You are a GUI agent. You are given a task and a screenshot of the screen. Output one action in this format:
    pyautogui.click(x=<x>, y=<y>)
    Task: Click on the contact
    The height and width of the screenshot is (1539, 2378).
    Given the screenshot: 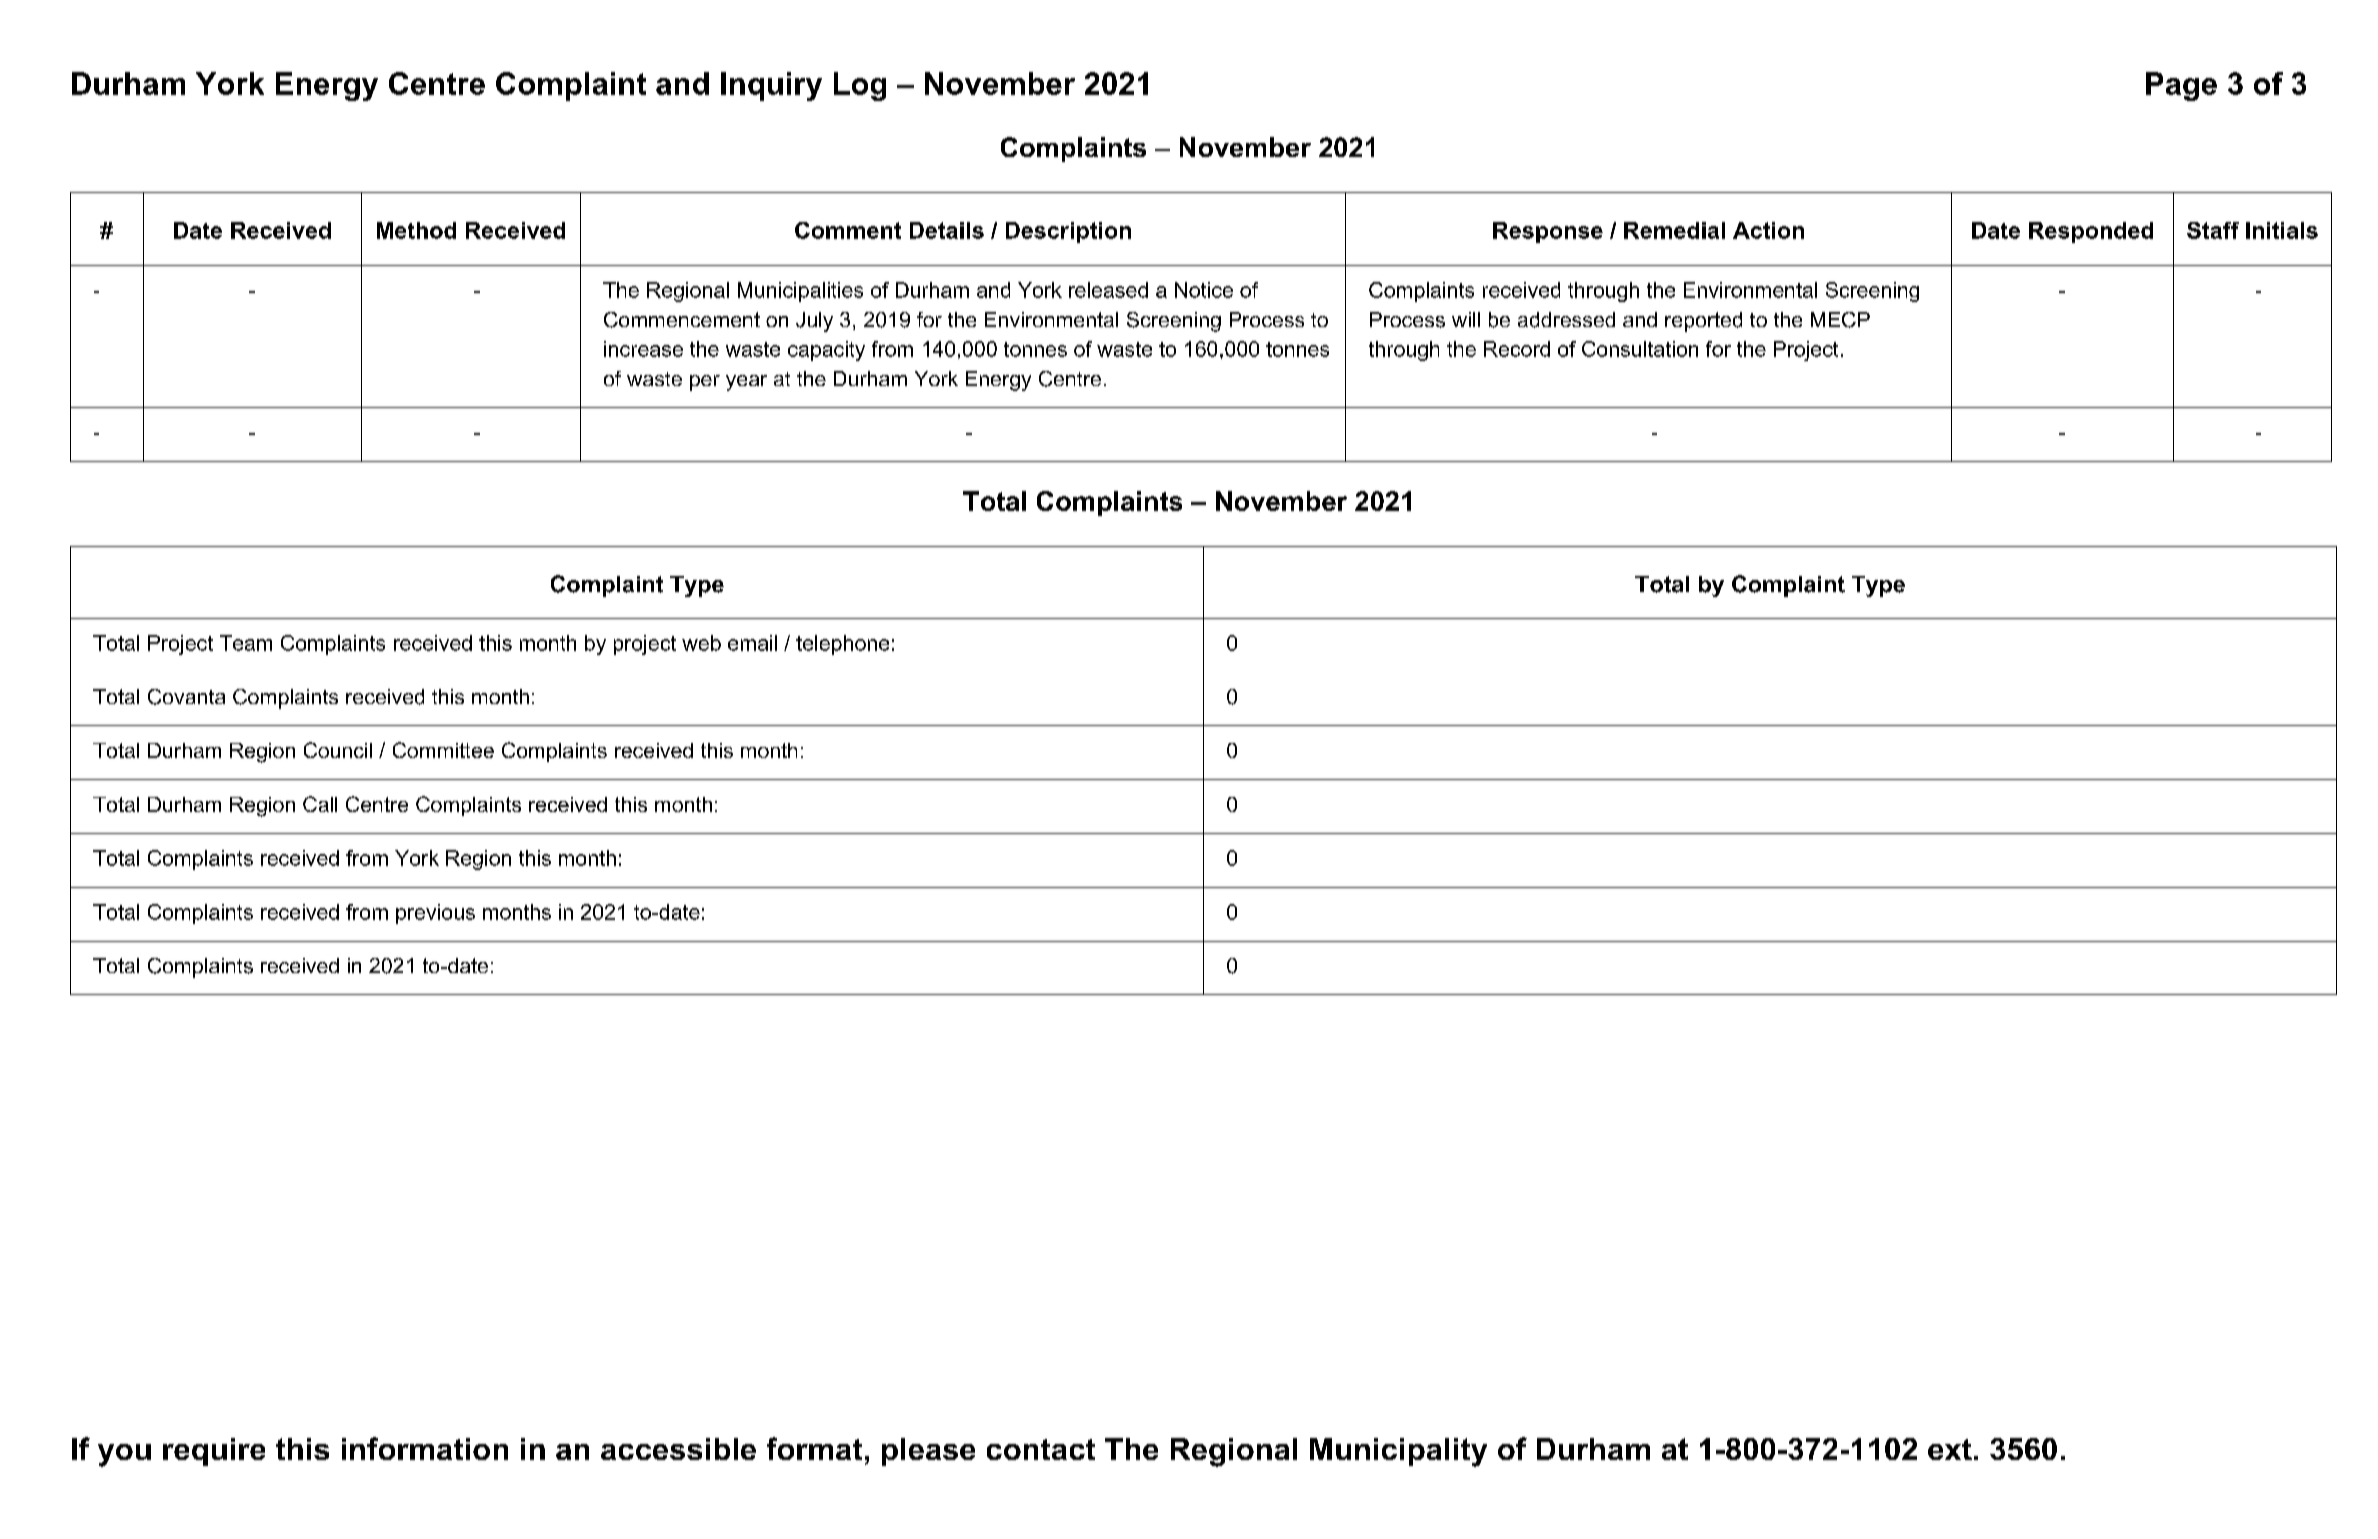 What is the action you would take?
    pyautogui.click(x=1041, y=1449)
